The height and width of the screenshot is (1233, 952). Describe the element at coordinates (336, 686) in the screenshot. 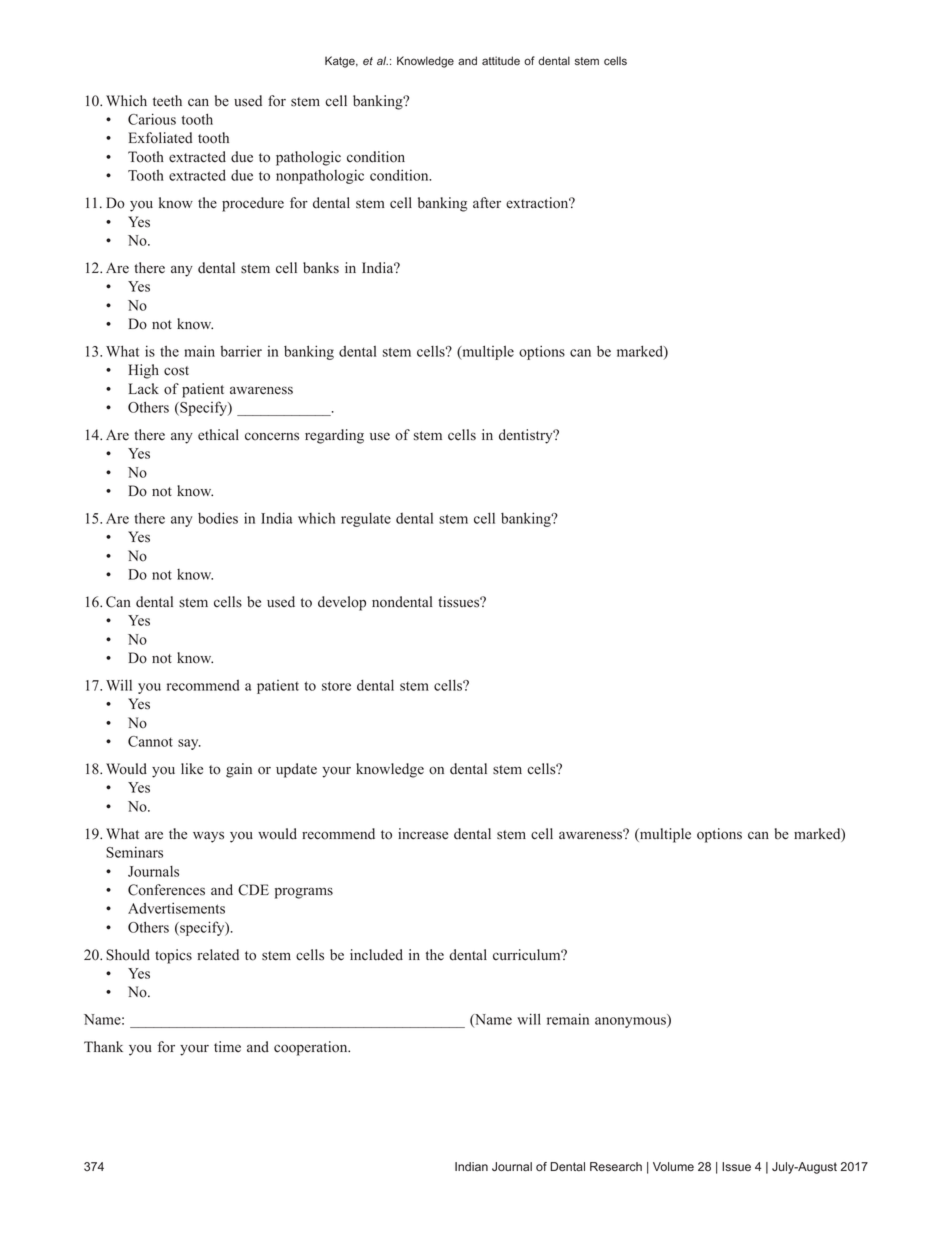

I see `store` at that location.
